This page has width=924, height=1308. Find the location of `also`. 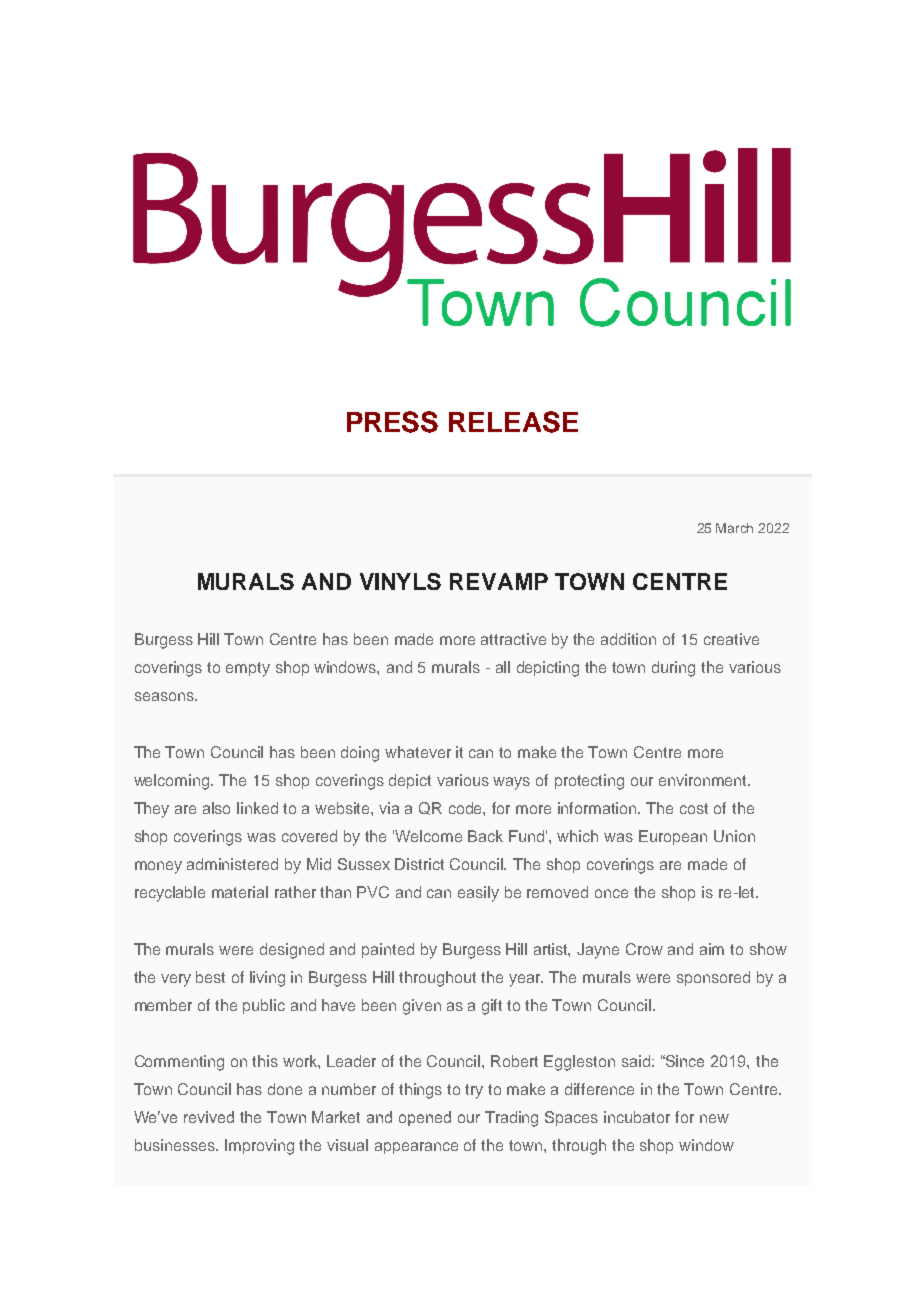

also is located at coordinates (216, 808).
